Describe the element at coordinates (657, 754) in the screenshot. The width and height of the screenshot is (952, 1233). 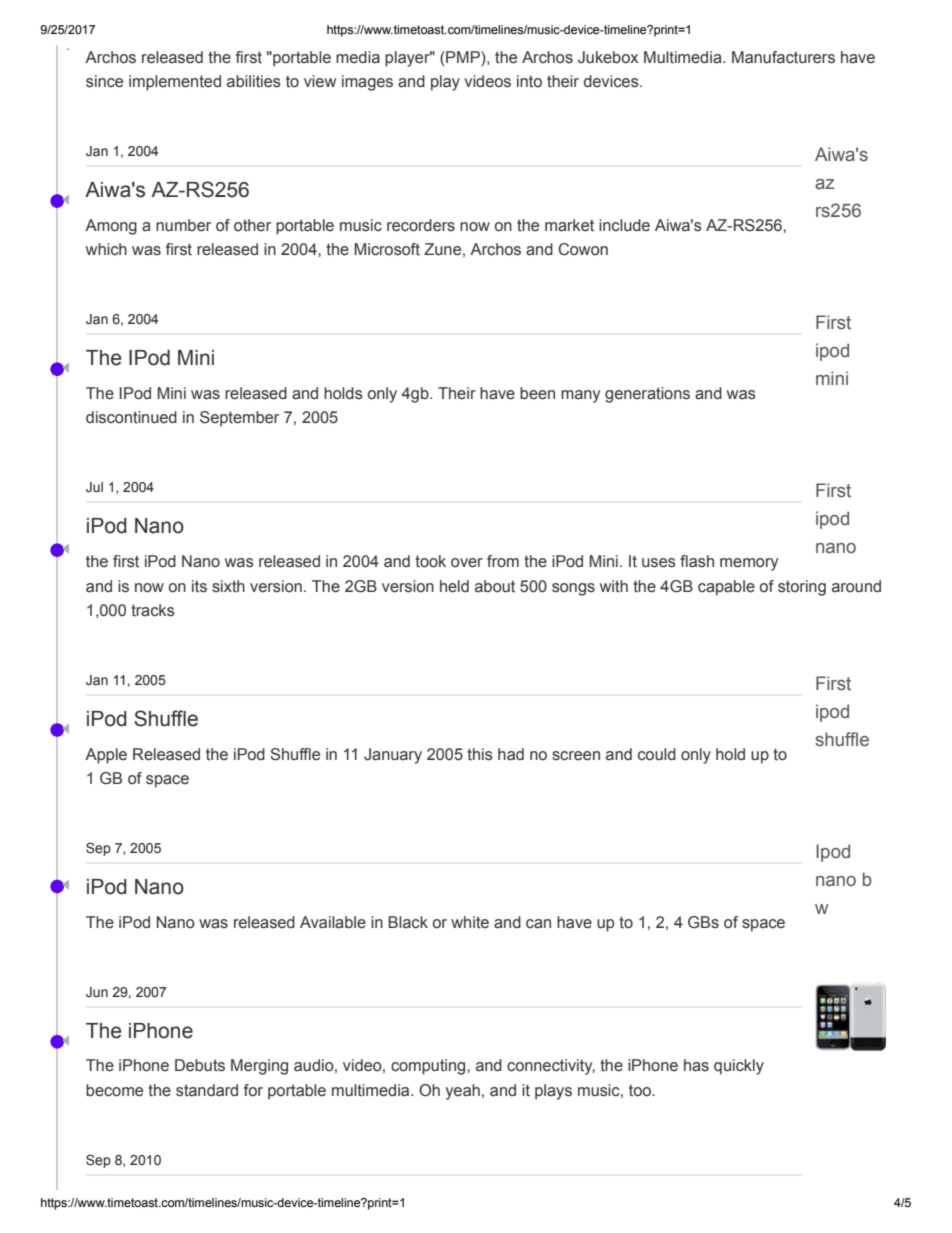
I see `could` at that location.
